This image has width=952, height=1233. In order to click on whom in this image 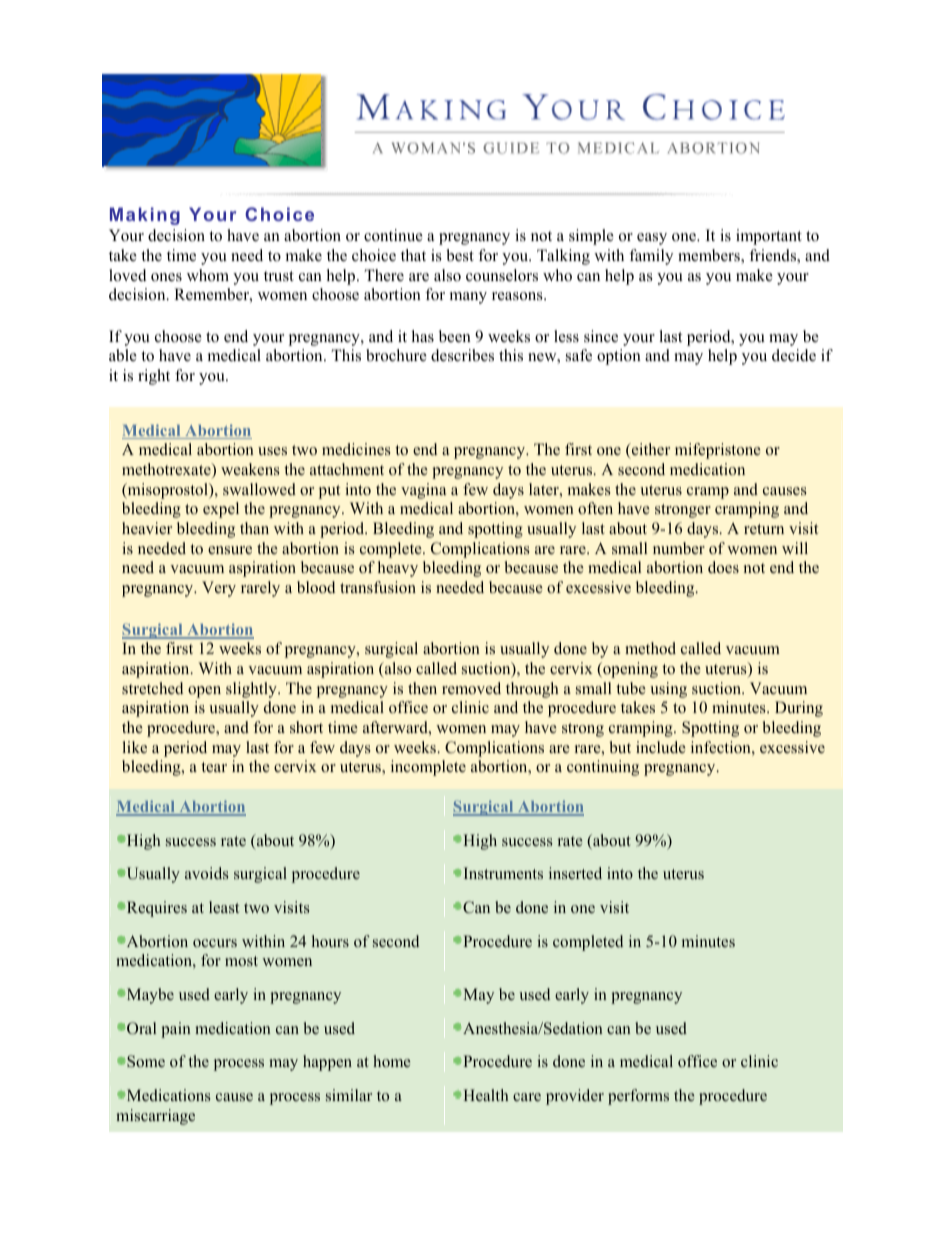, I will do `click(208, 275)`.
